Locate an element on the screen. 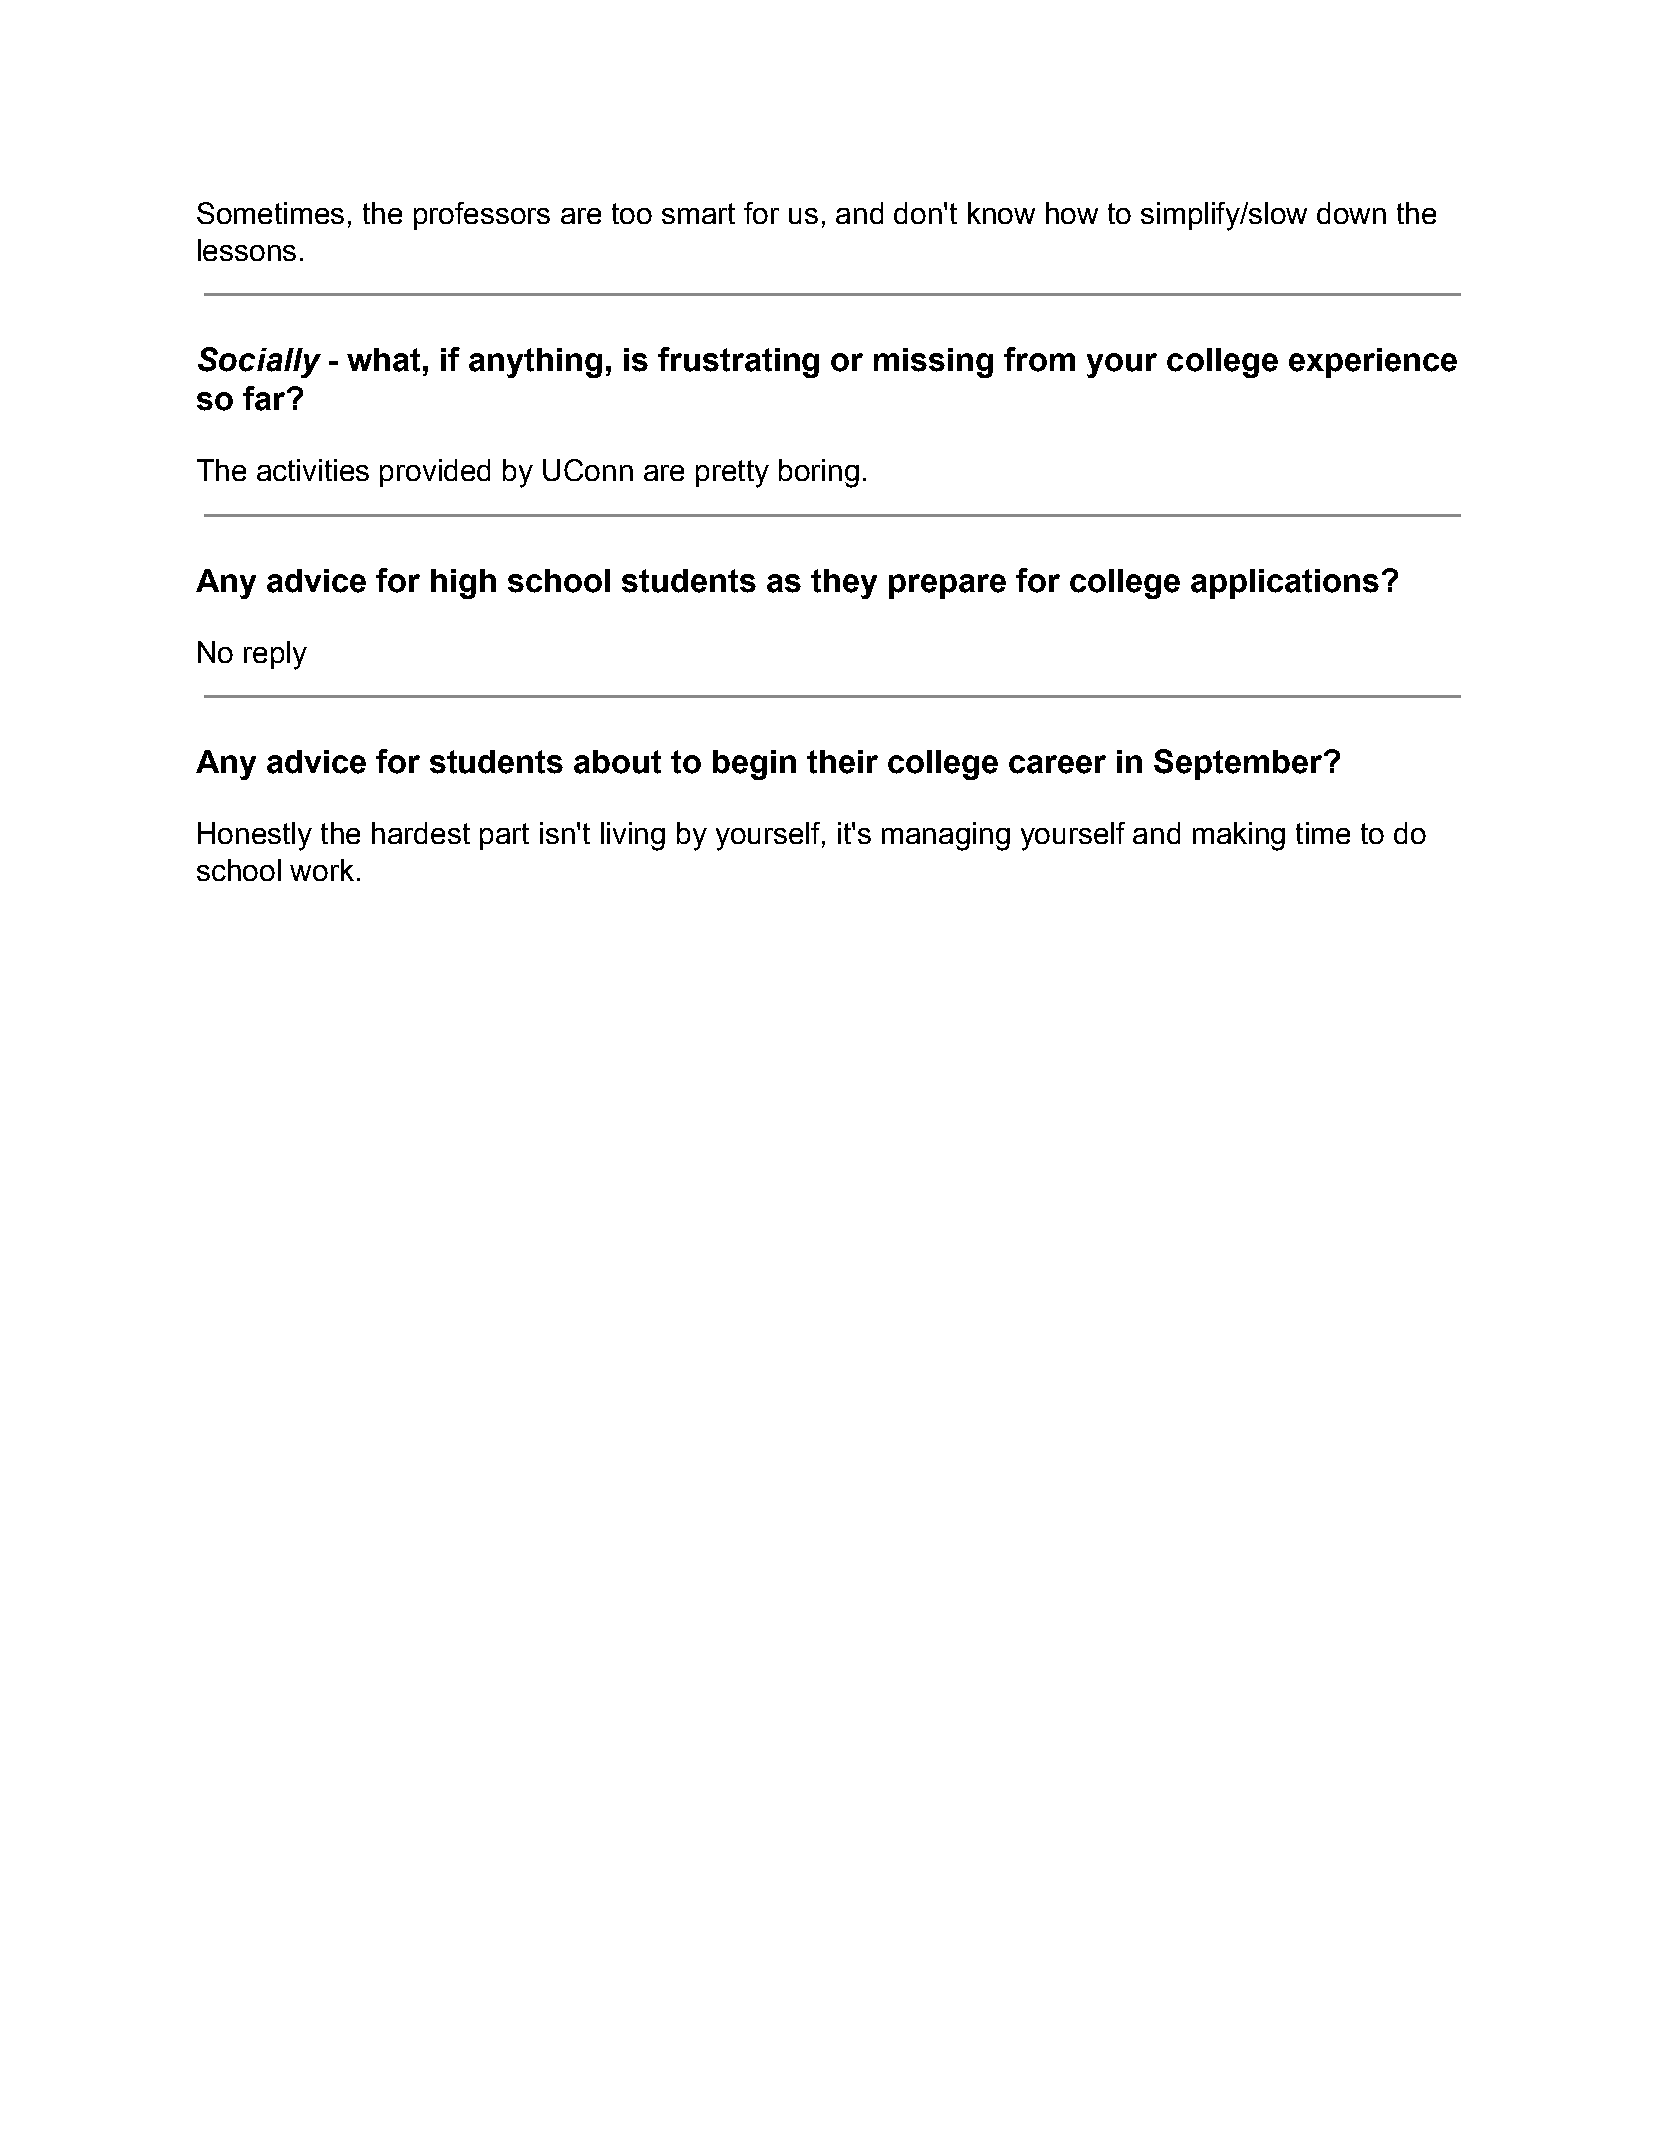  hardest is located at coordinates (421, 833).
